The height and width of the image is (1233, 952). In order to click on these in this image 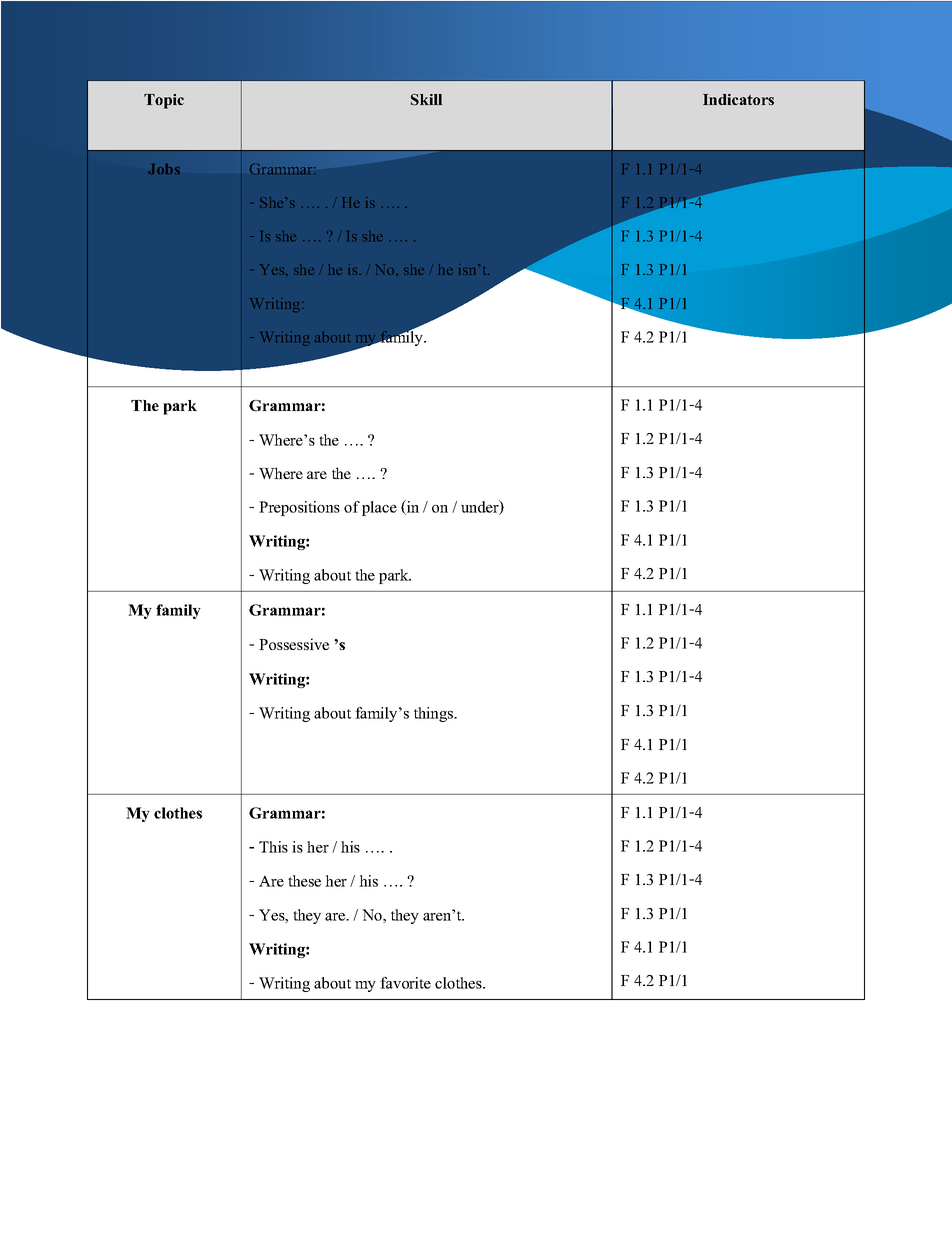, I will do `click(304, 881)`.
